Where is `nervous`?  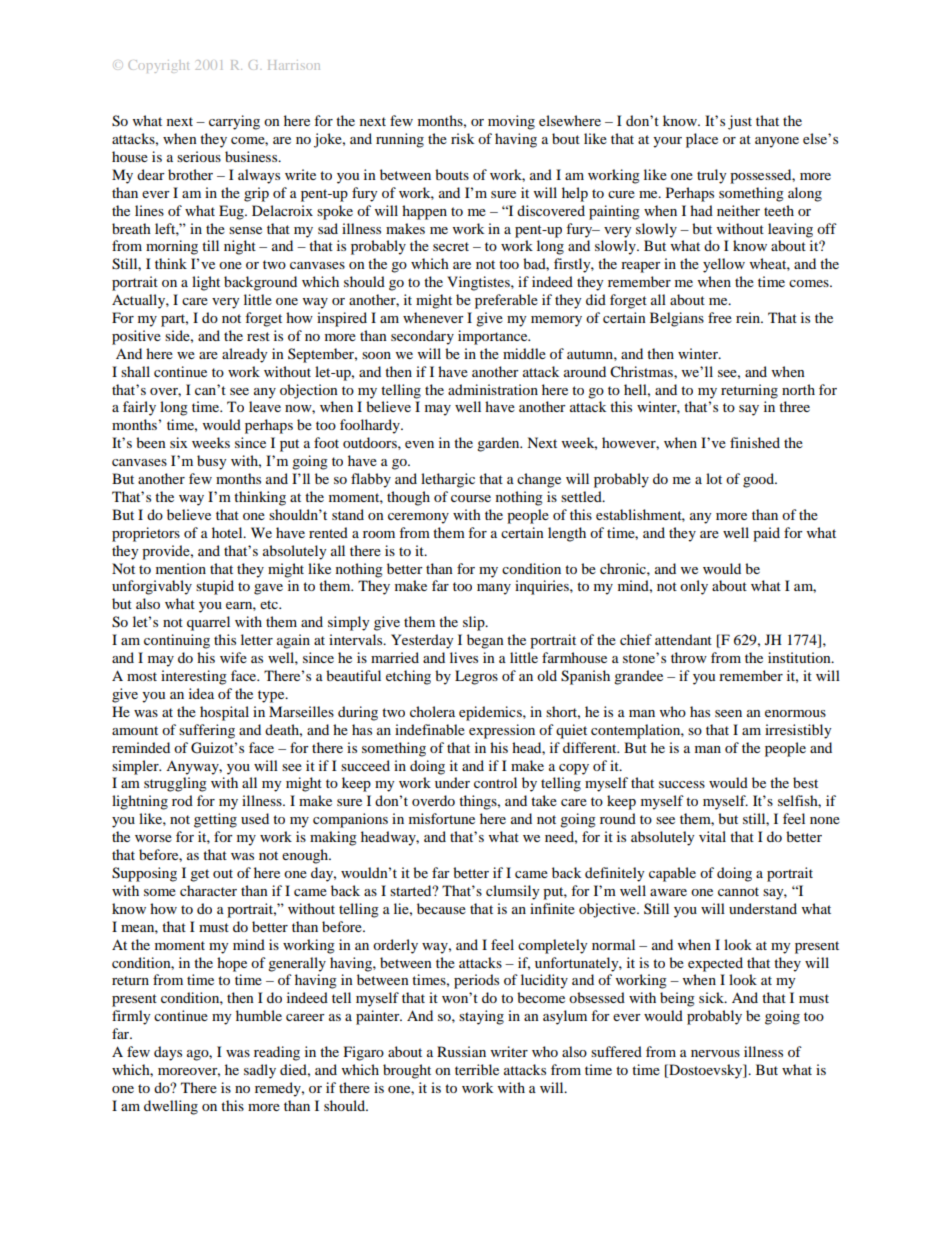 nervous is located at coordinates (715, 1053).
